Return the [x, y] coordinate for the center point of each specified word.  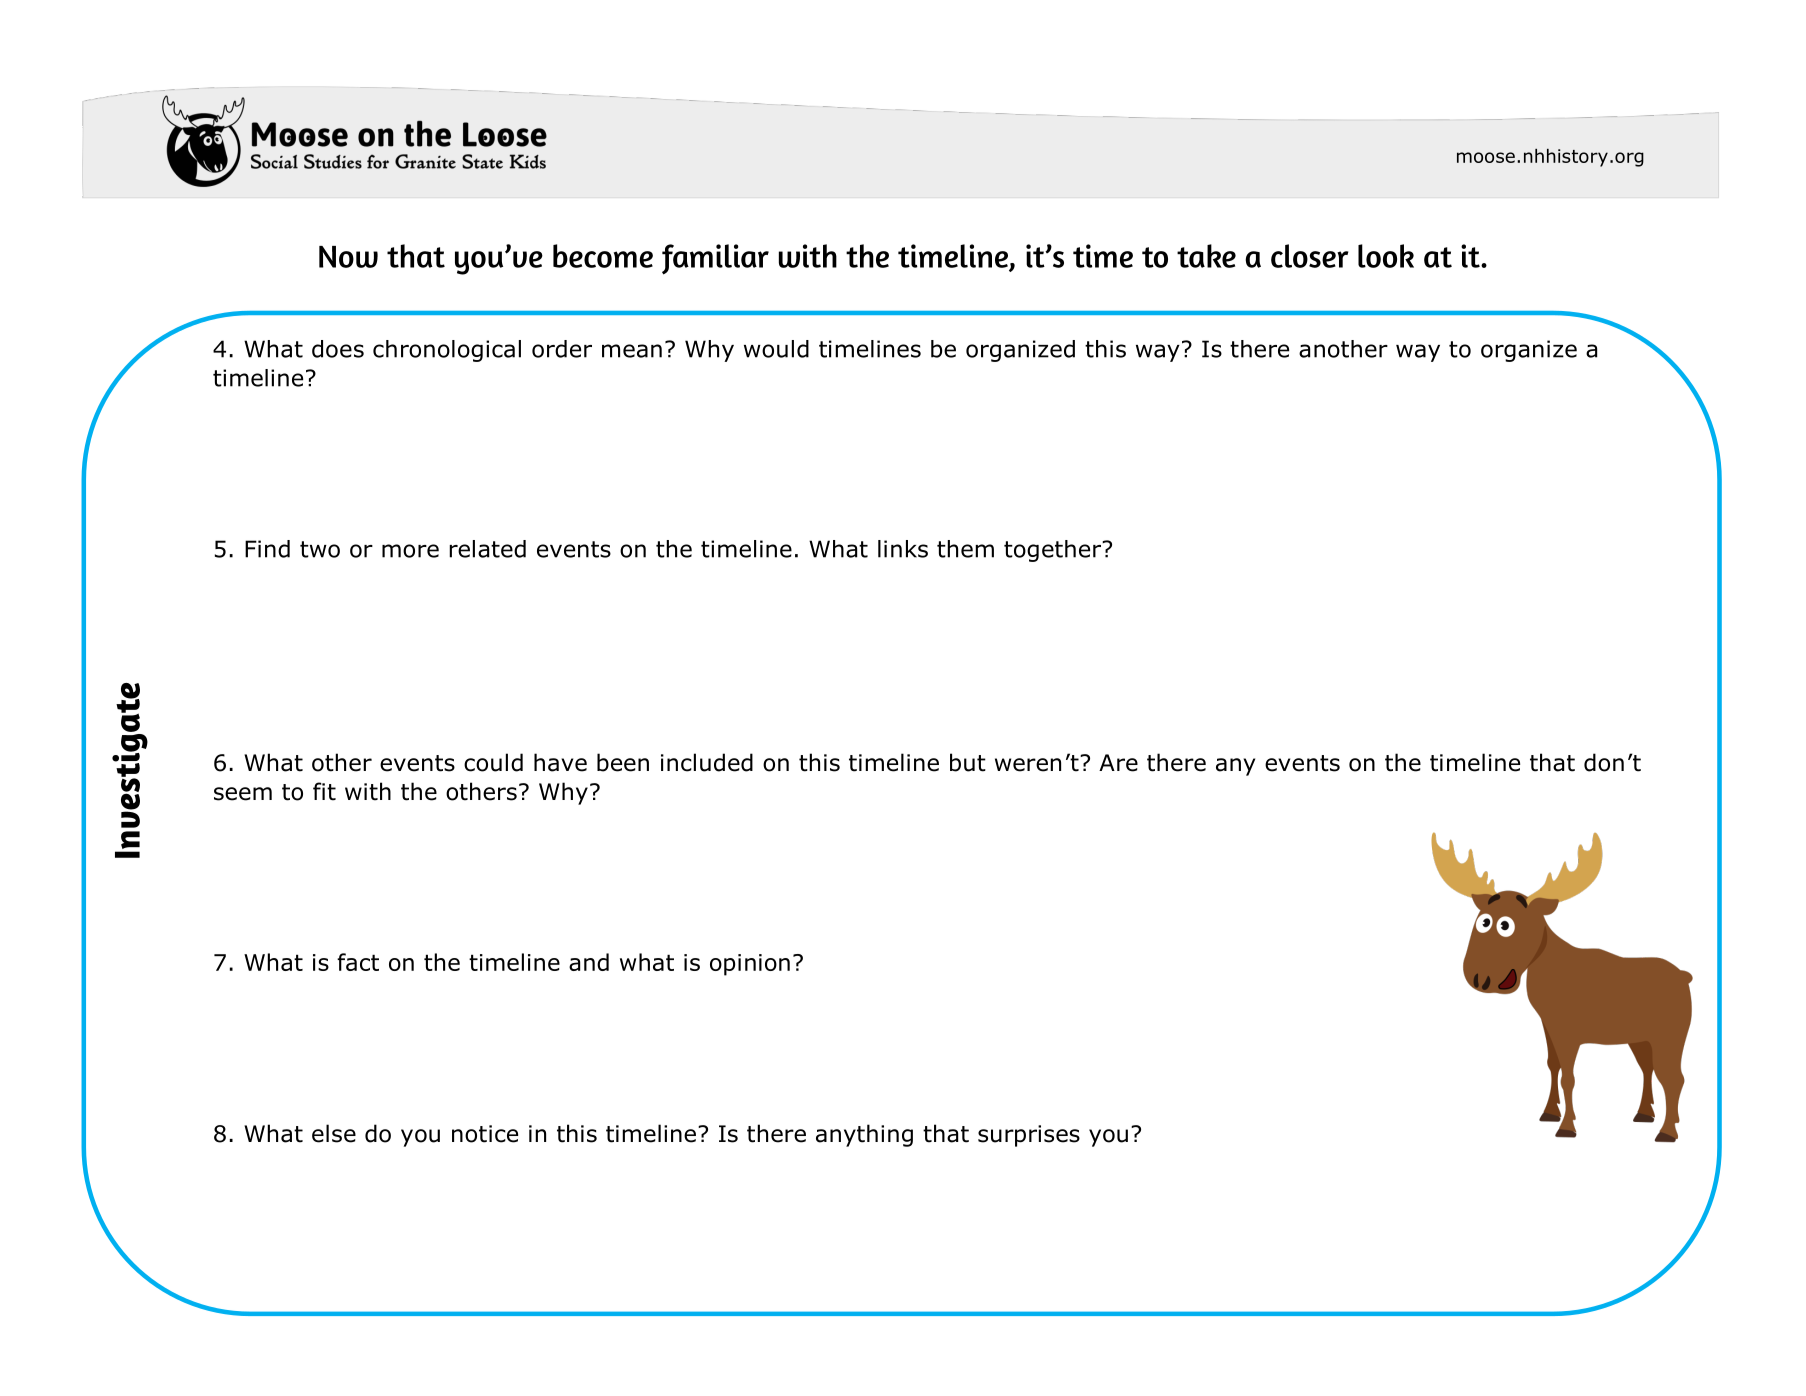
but [968, 762]
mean [632, 351]
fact [358, 962]
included [707, 762]
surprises [1029, 1136]
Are [1118, 763]
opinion [750, 965]
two [320, 549]
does [338, 349]
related [487, 549]
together [1054, 551]
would [776, 349]
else [334, 1133]
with [368, 791]
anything [864, 1135]
